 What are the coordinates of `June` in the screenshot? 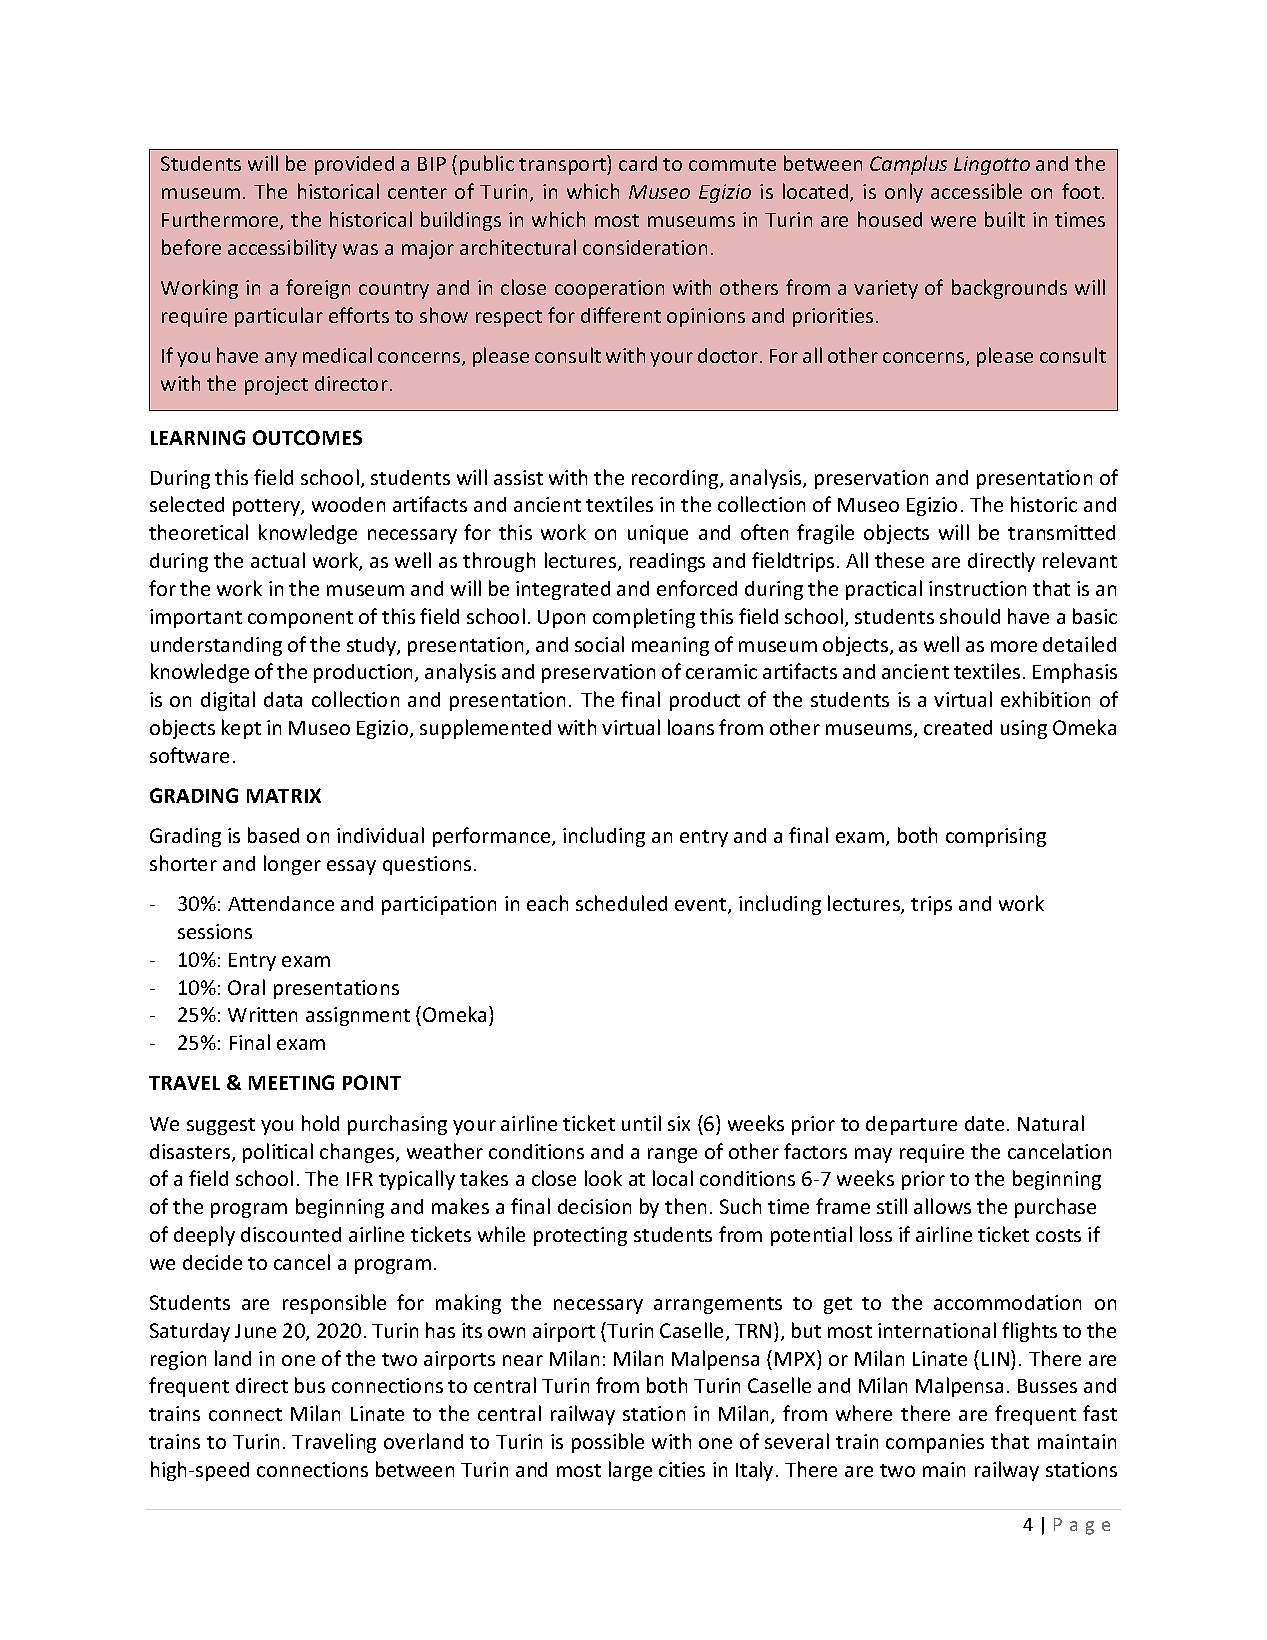 It's located at (255, 1331).
